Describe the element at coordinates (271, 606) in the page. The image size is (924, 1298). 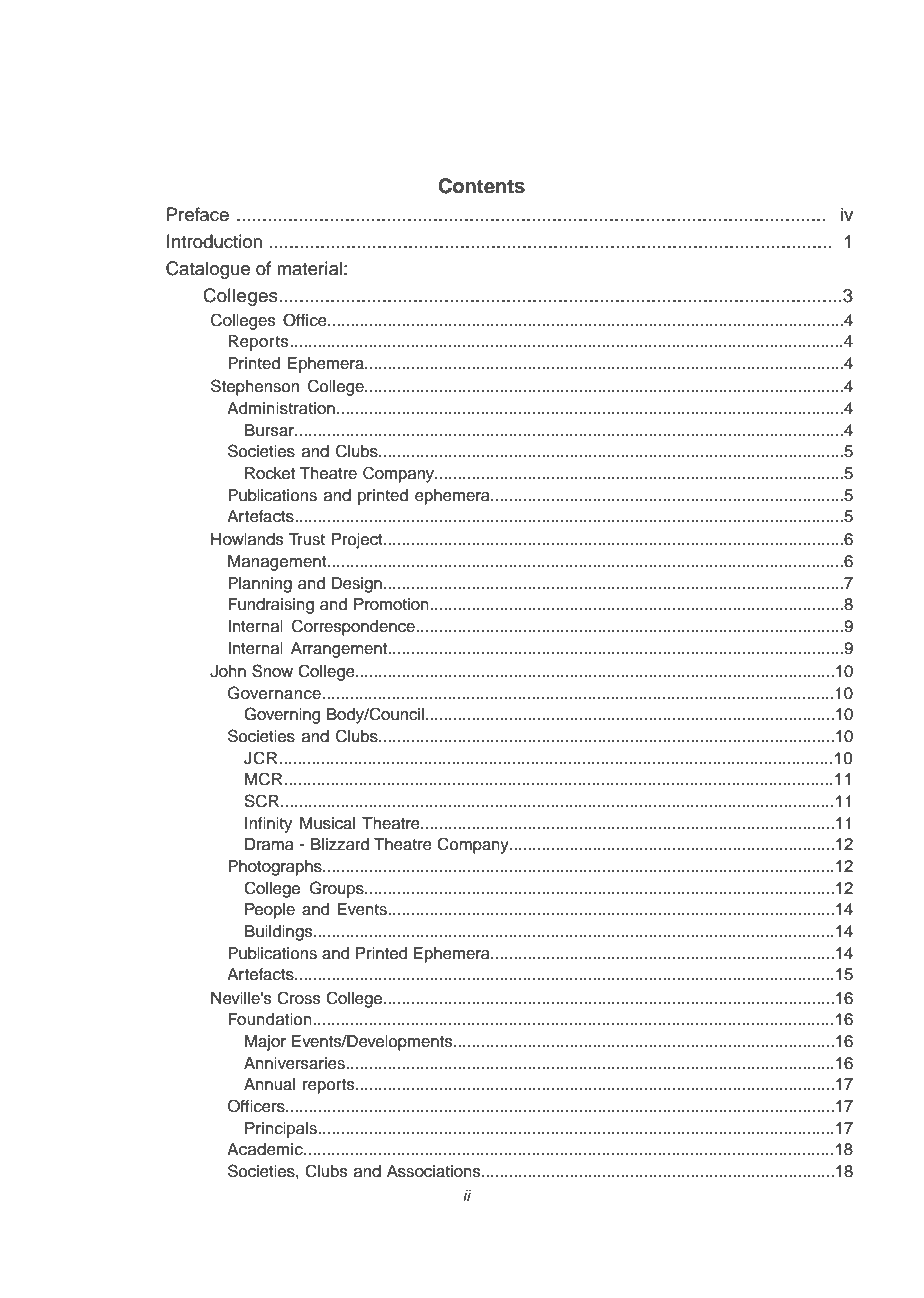
I see `Fundraising` at that location.
